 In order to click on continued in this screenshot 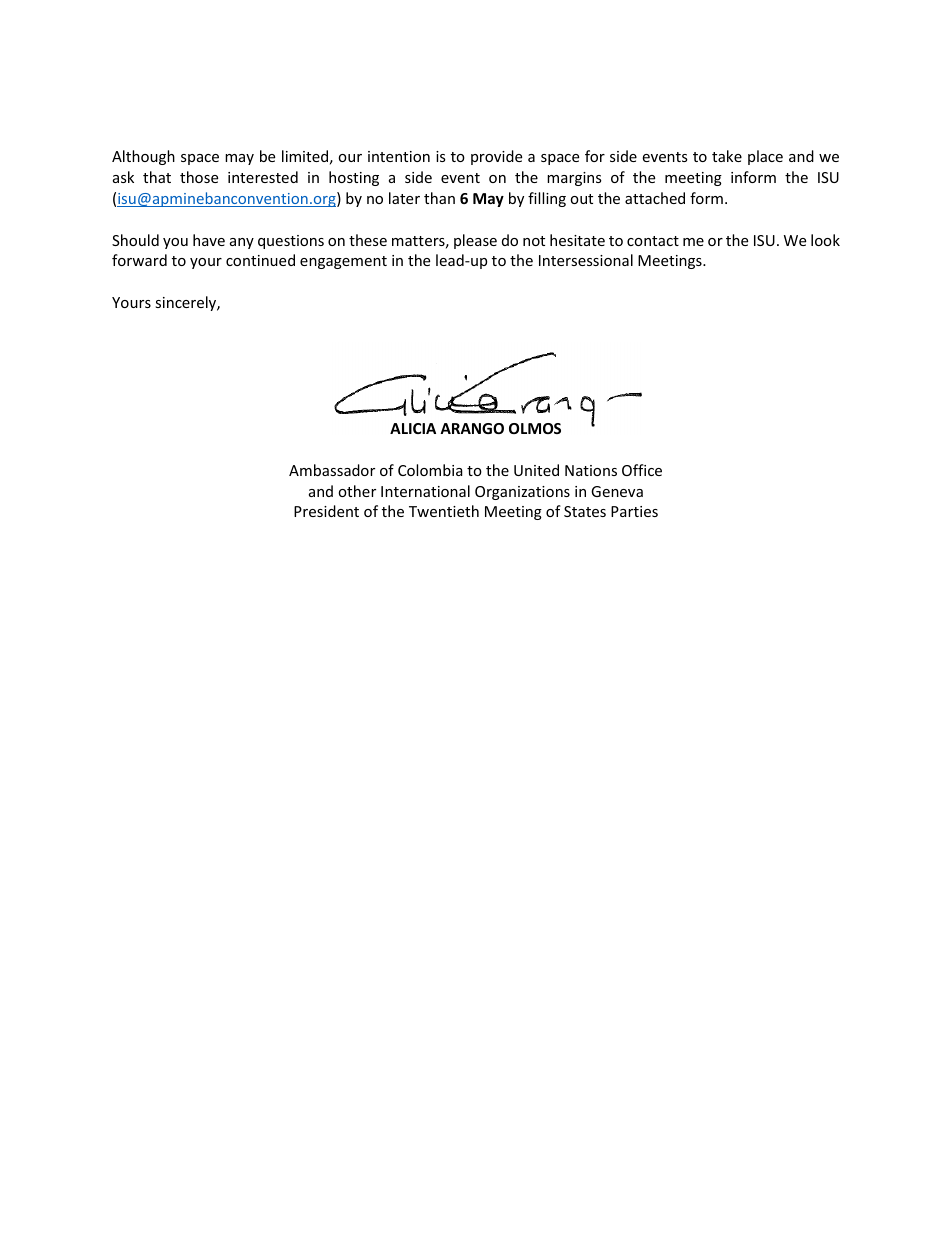, I will do `click(260, 260)`.
